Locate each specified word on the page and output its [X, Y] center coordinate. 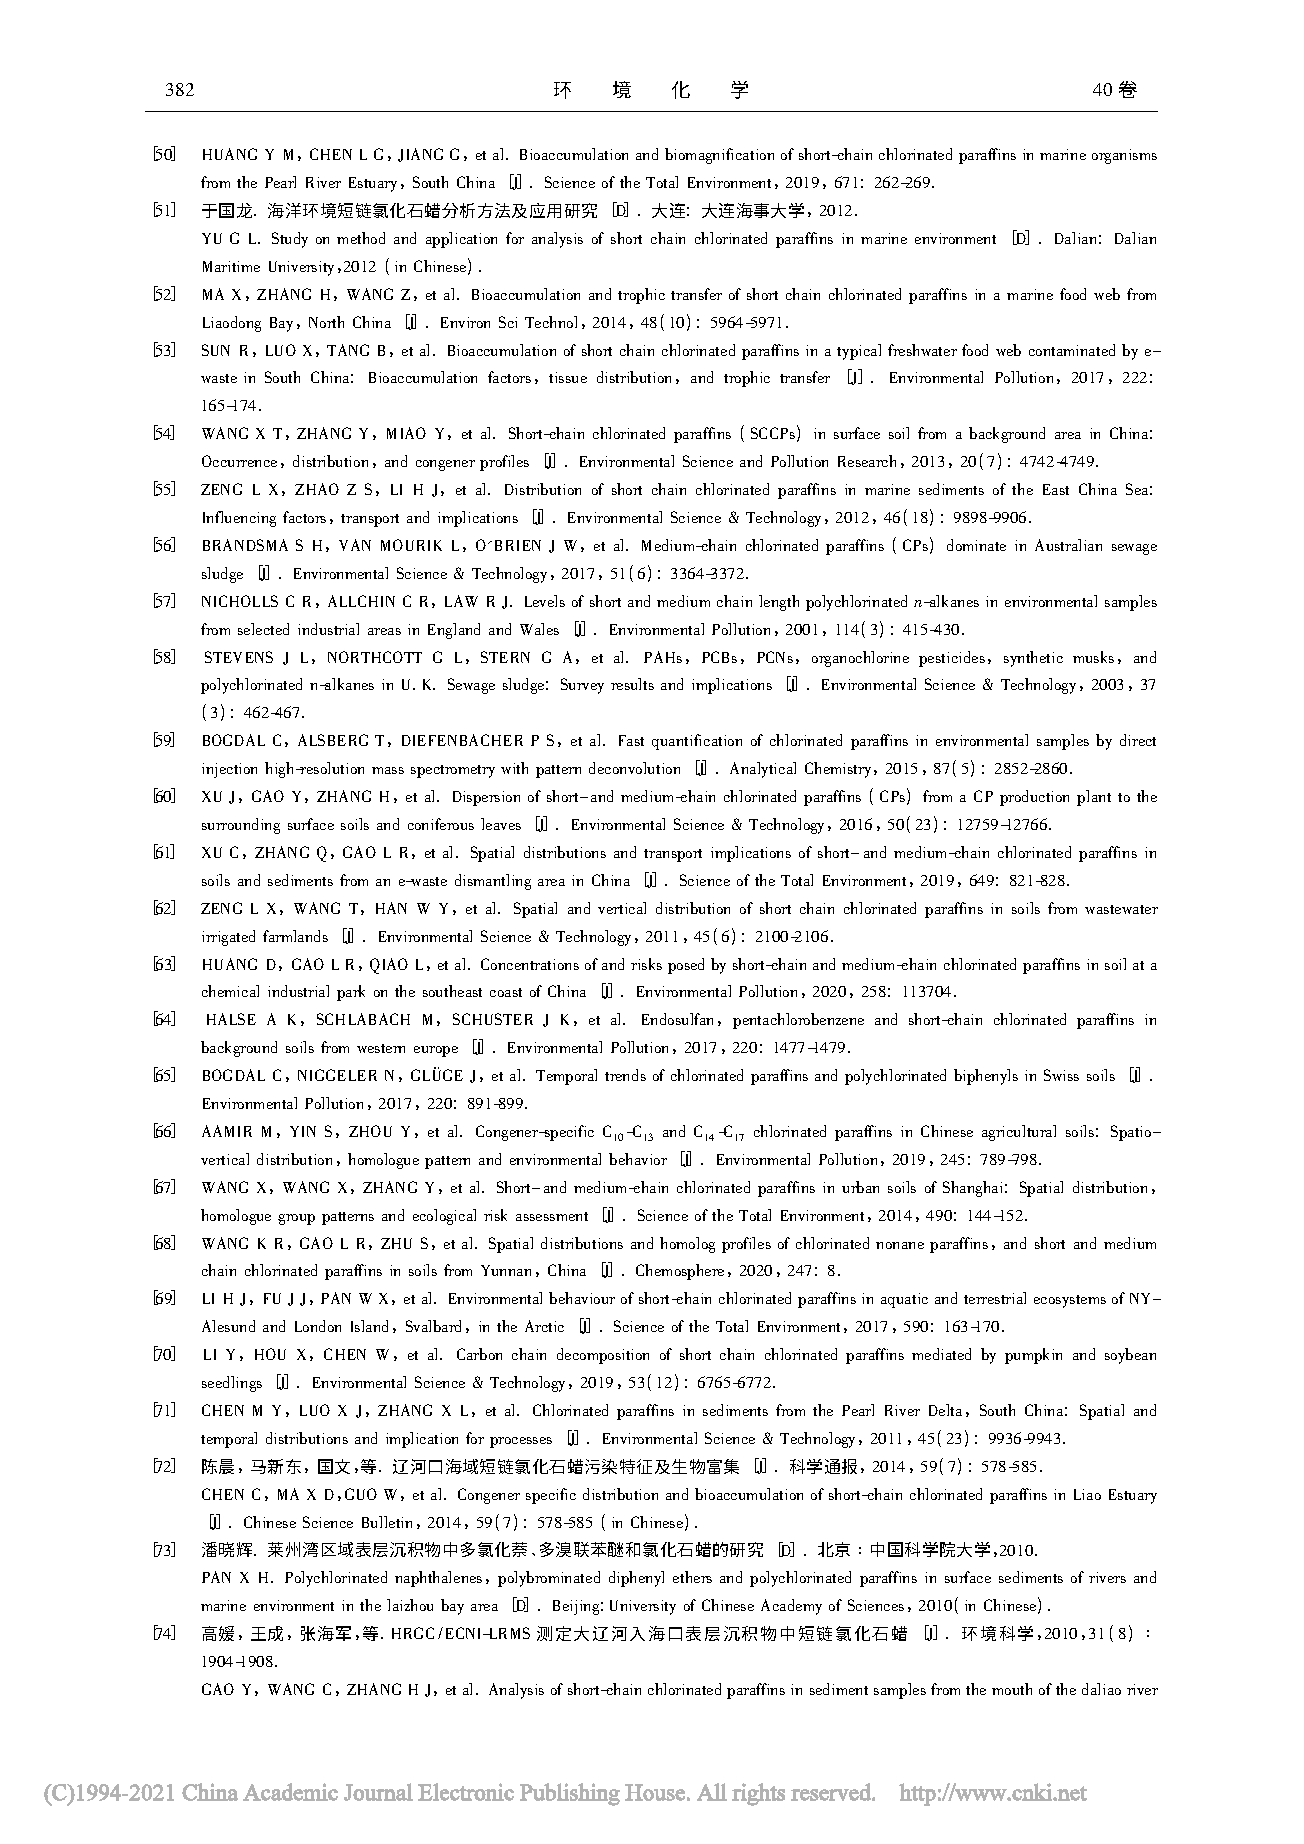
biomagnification [719, 156]
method [361, 238]
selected [263, 629]
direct [1138, 740]
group [296, 1219]
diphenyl [636, 1579]
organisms [1124, 156]
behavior [638, 1159]
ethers [692, 1577]
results [632, 684]
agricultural [1019, 1133]
